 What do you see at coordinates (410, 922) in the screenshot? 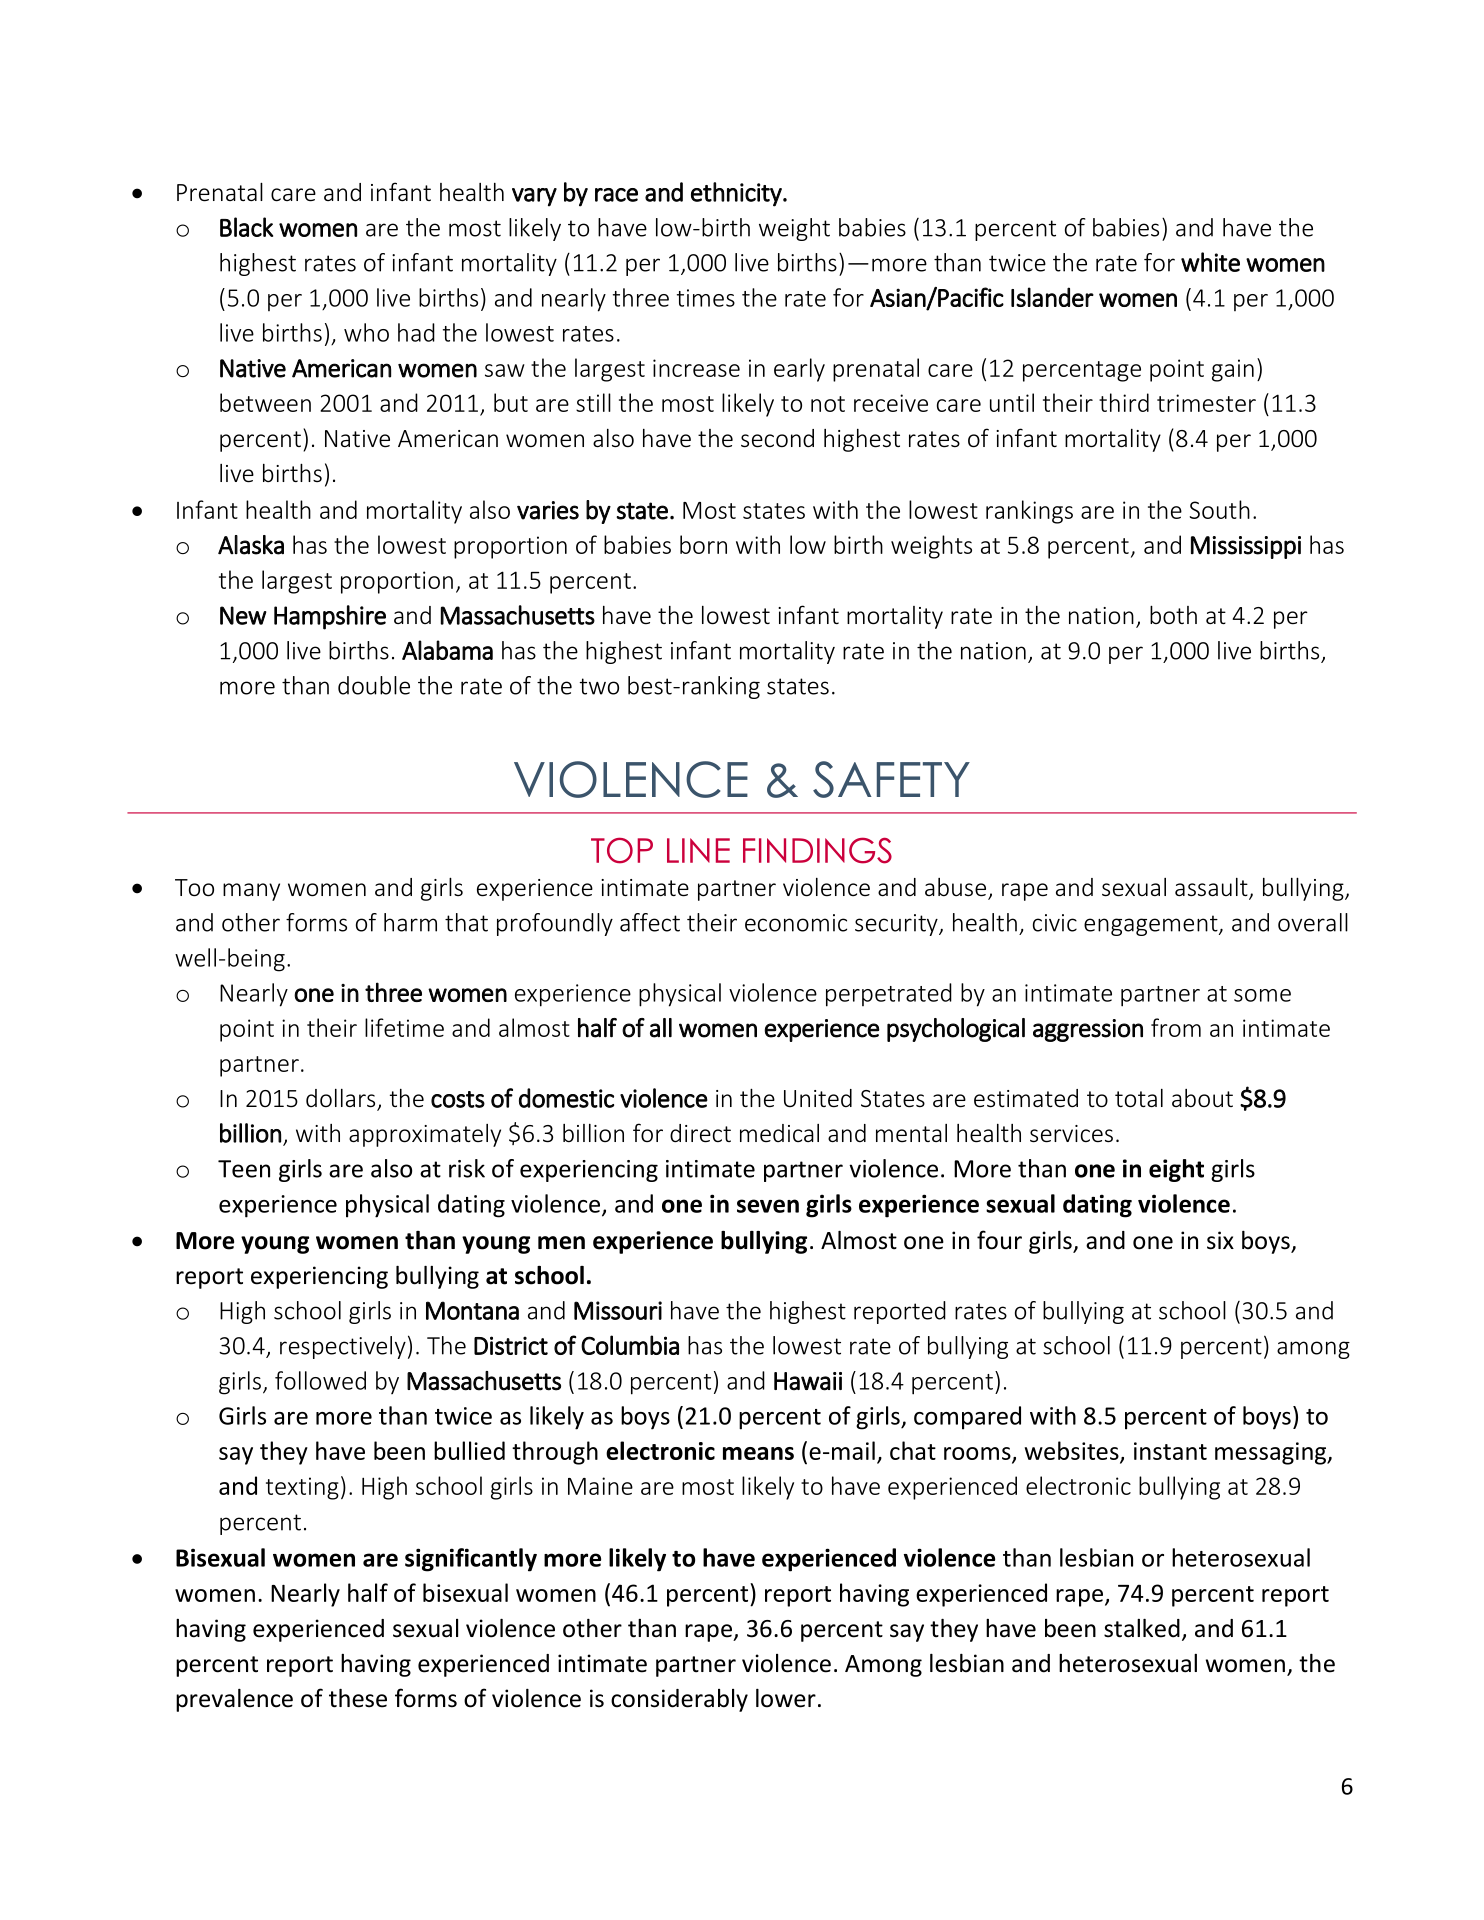
I see `harm` at bounding box center [410, 922].
